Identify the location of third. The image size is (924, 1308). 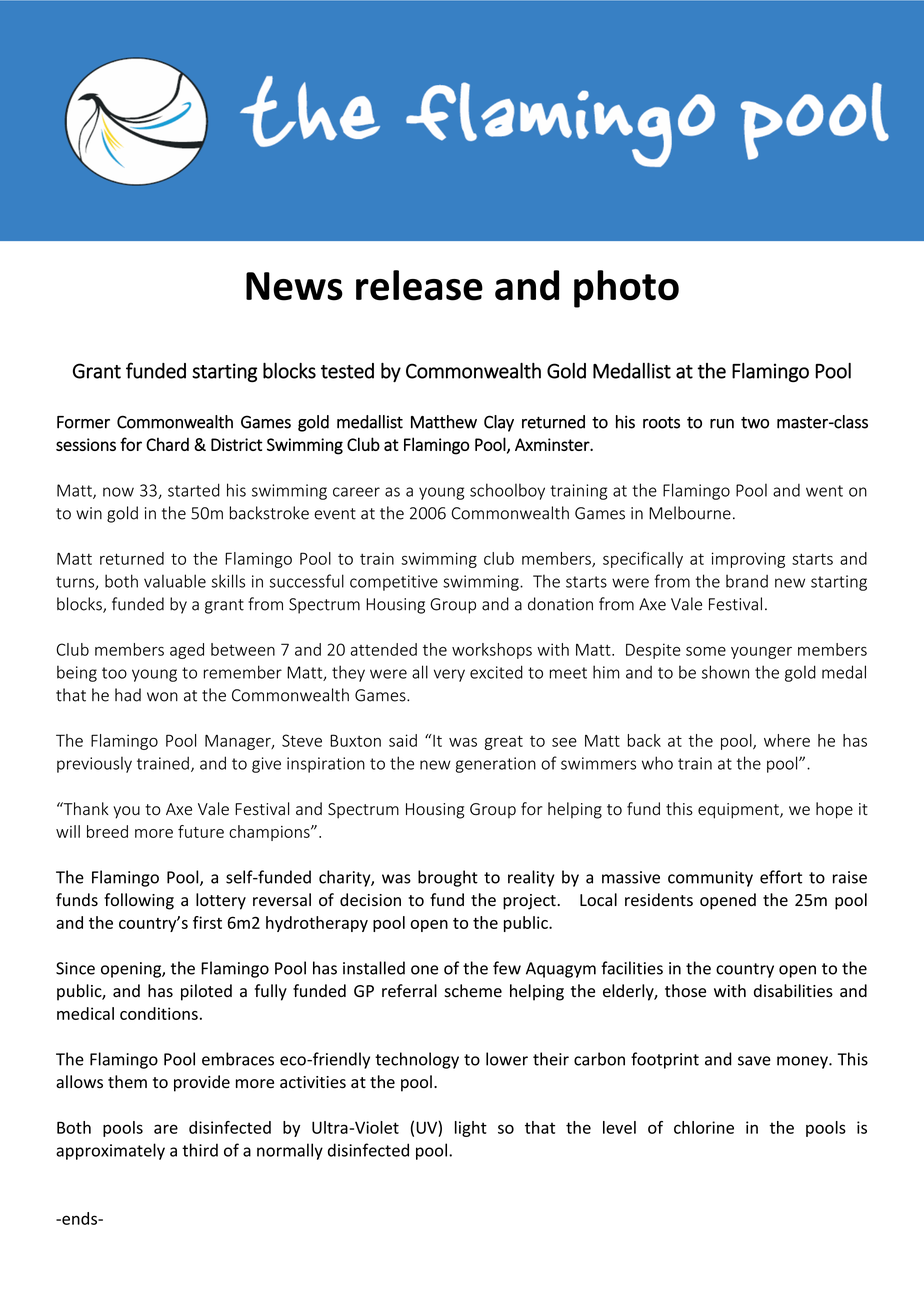
(200, 1150).
